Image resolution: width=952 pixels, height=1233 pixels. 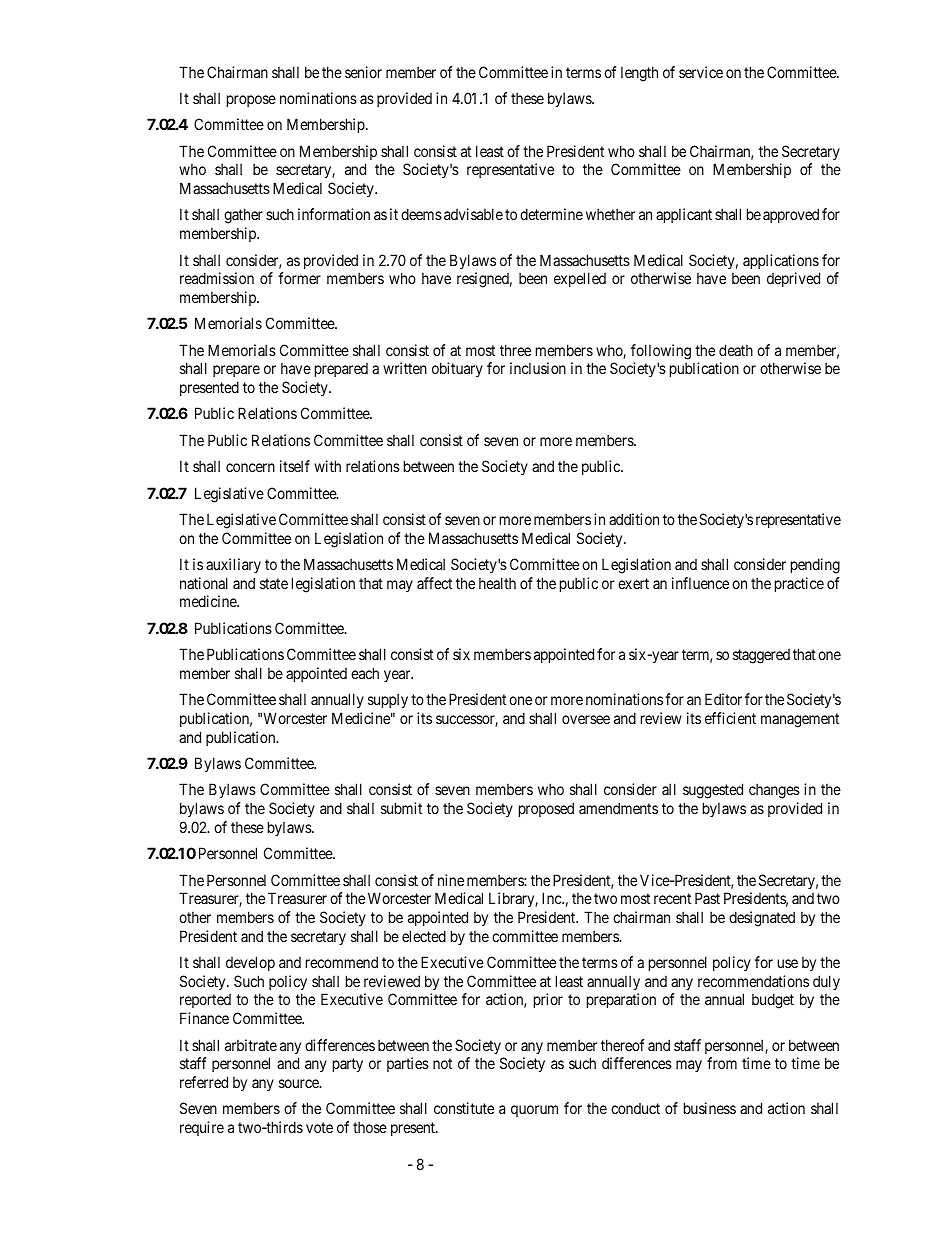 I want to click on length, so click(x=639, y=74).
